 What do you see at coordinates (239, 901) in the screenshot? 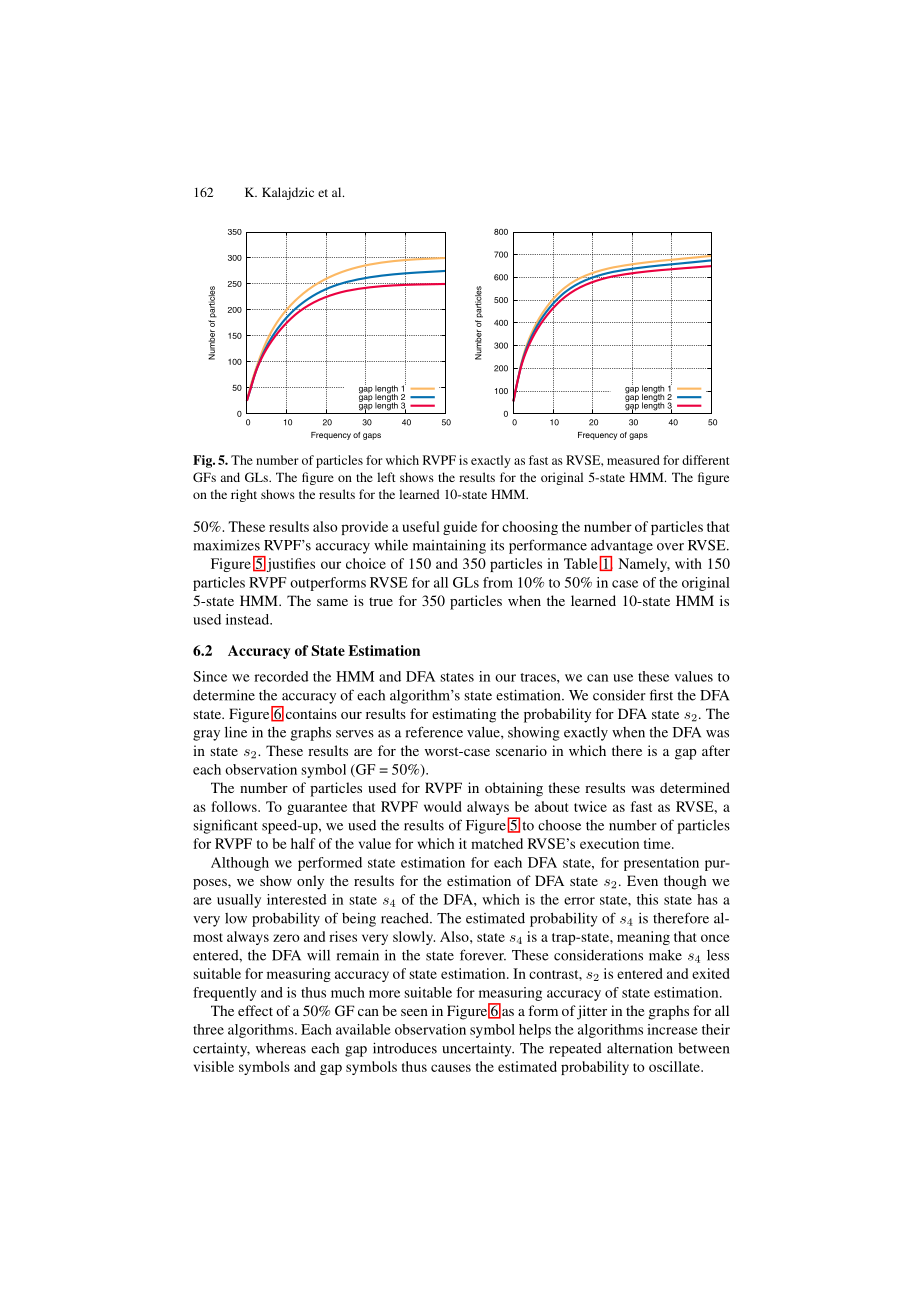
I see `usually` at bounding box center [239, 901].
